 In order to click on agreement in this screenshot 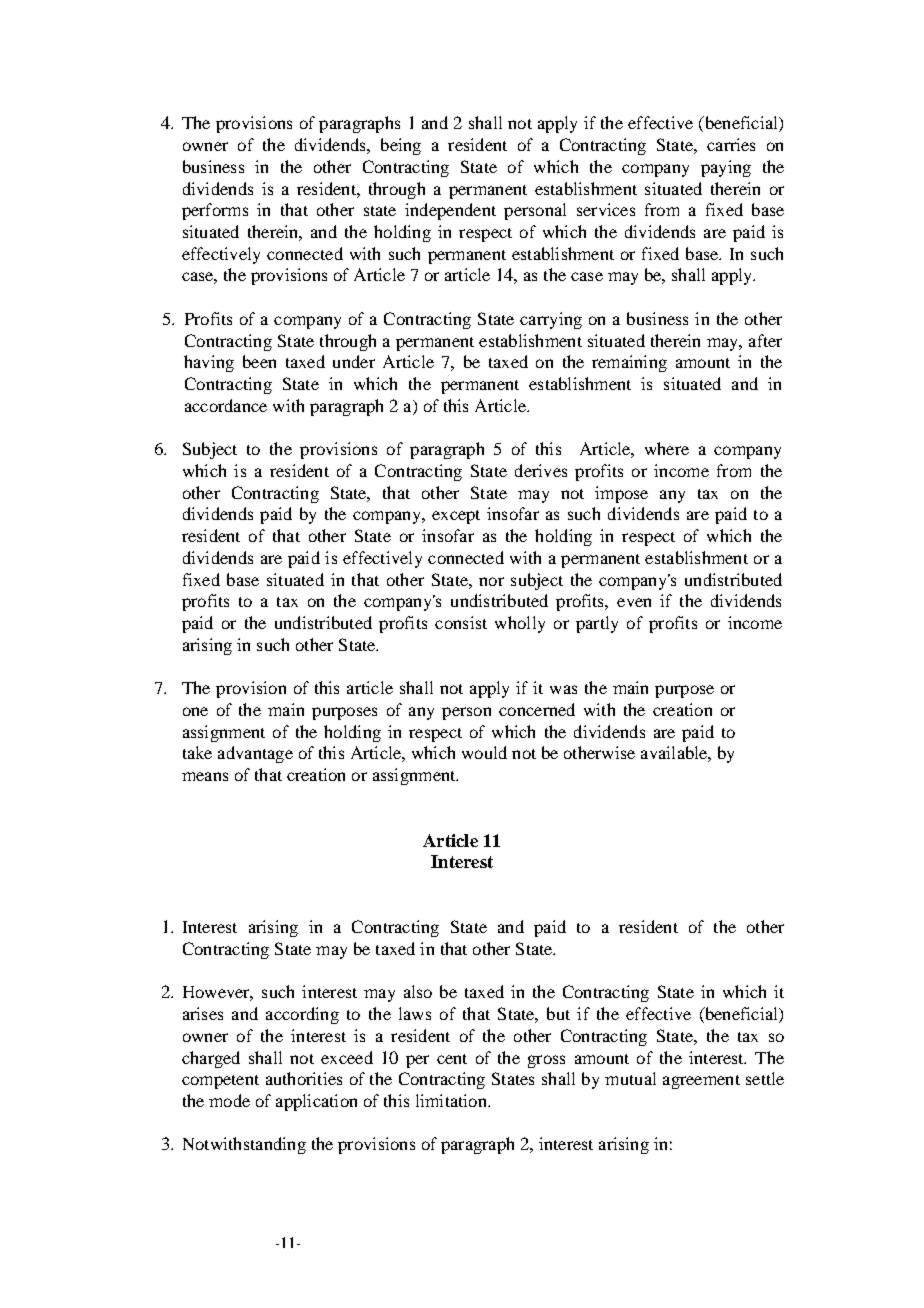, I will do `click(701, 1082)`.
